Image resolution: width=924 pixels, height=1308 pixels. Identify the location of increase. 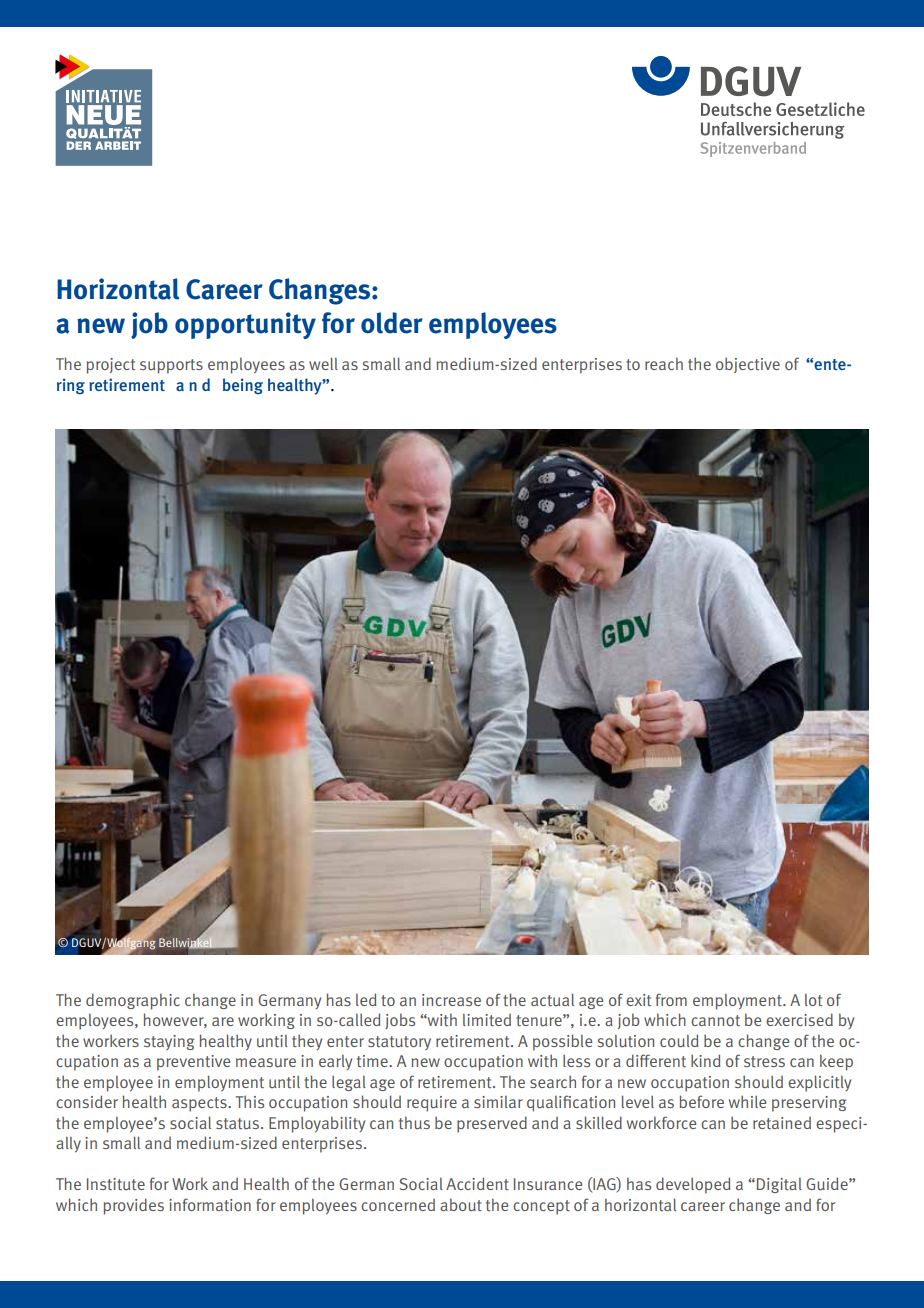
(451, 1000).
